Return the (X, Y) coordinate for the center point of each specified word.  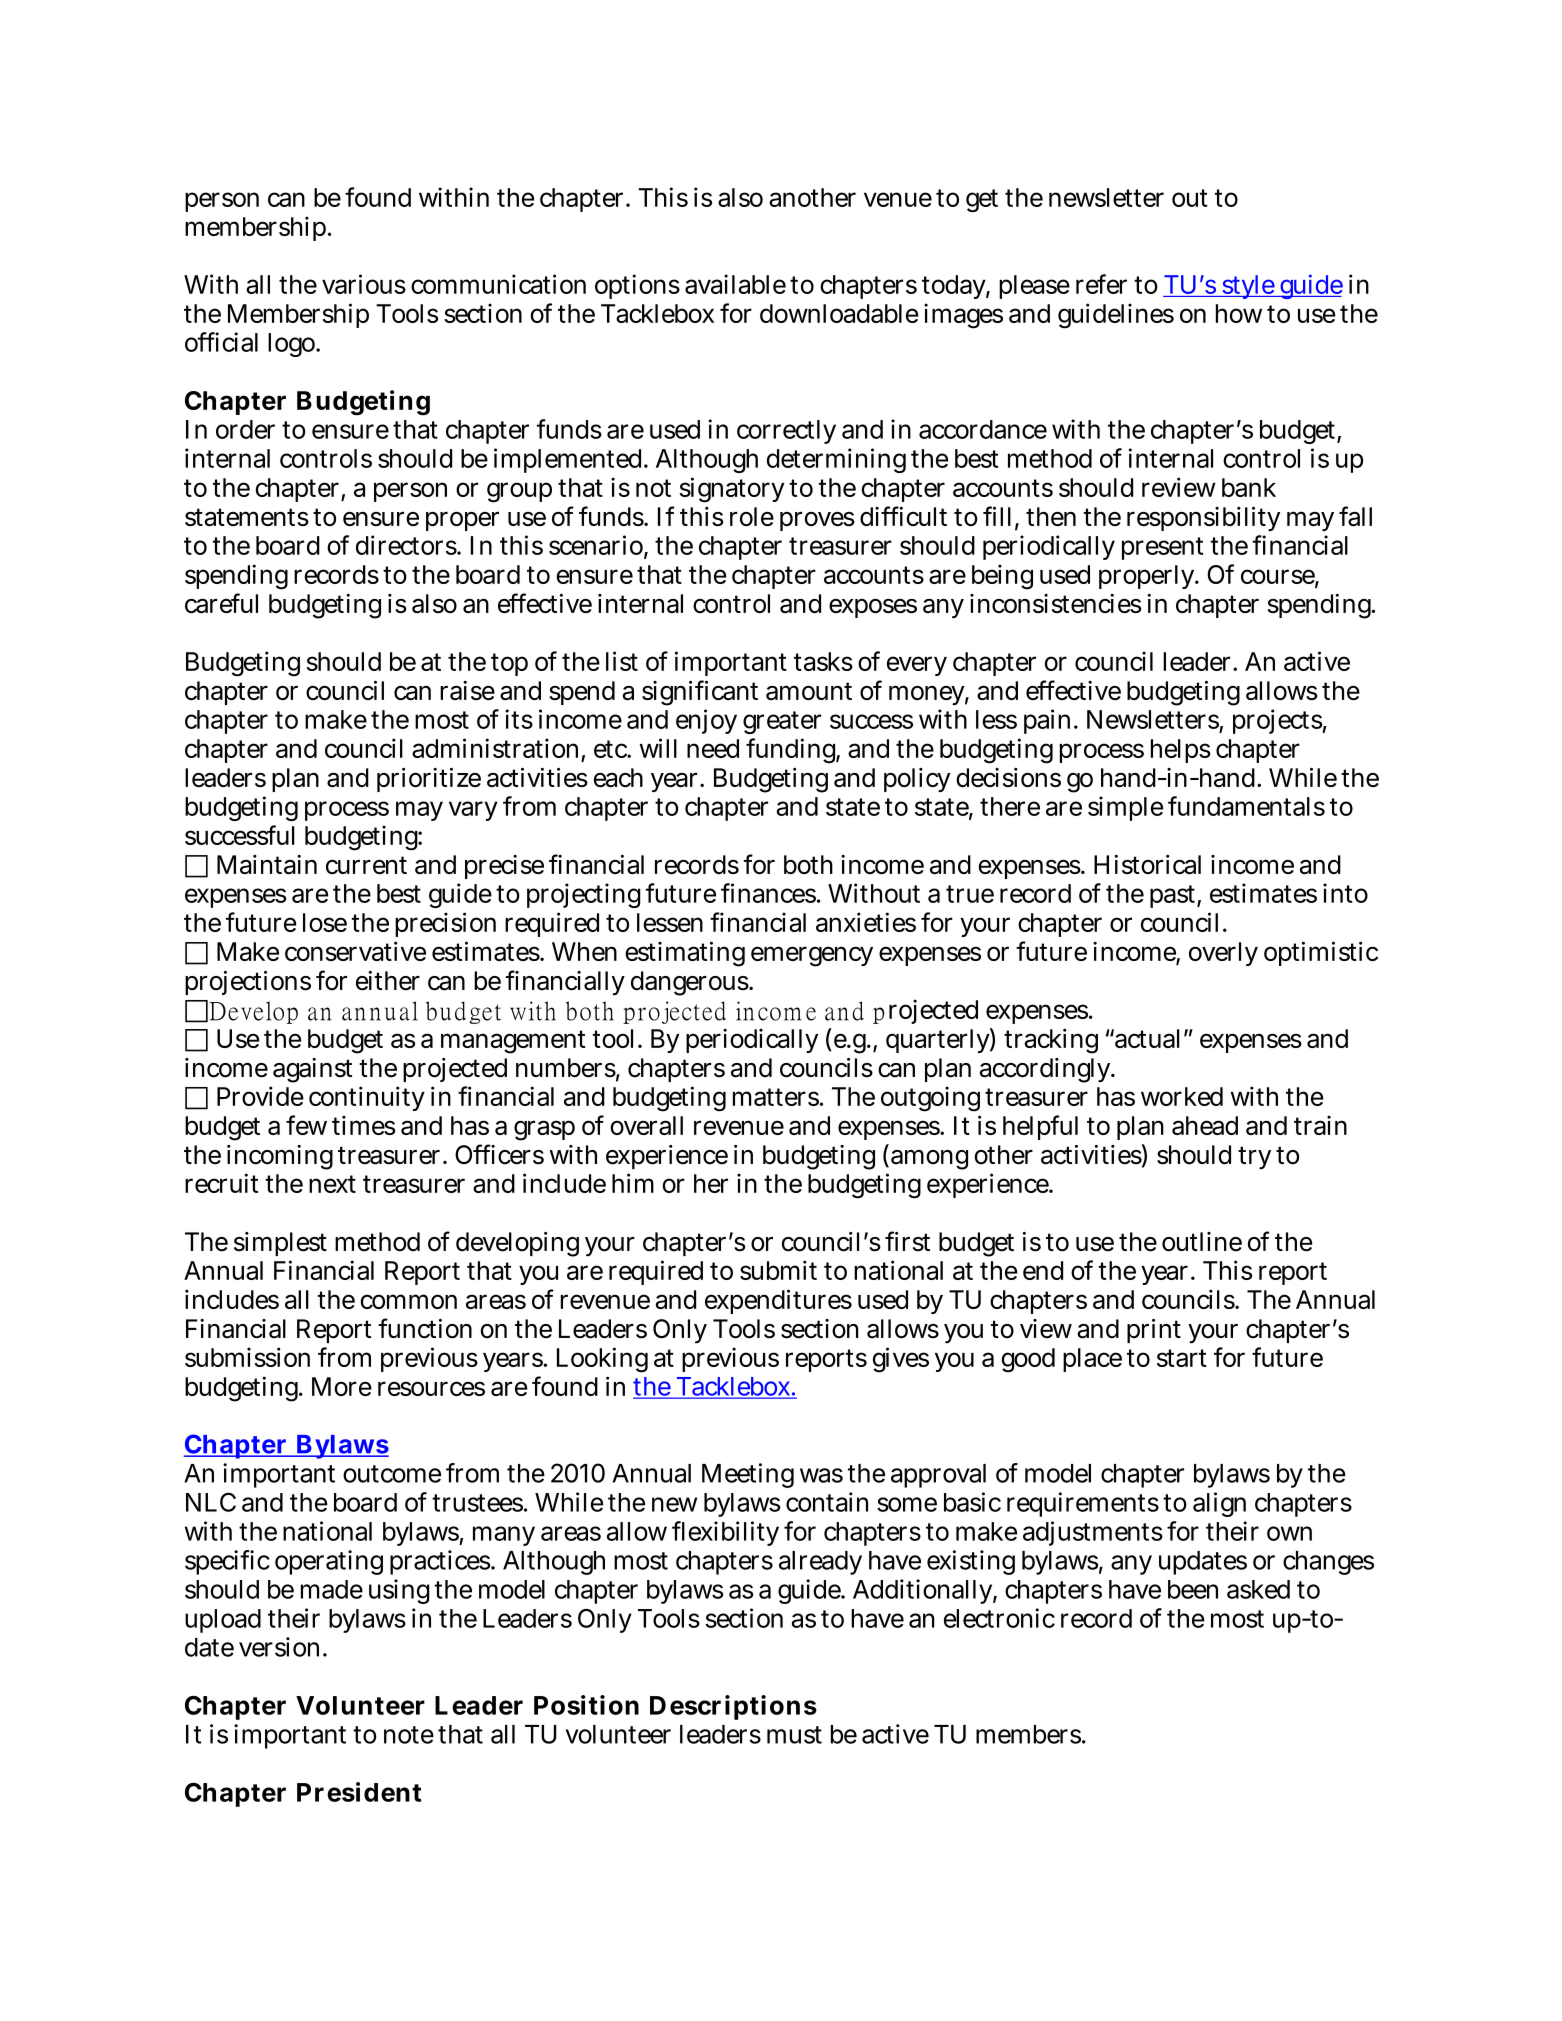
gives (901, 1360)
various (364, 284)
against (312, 1070)
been (1193, 1589)
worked (1182, 1096)
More (342, 1386)
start (1182, 1358)
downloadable (839, 313)
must (794, 1735)
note (409, 1735)
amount (809, 691)
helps (1181, 751)
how (1239, 313)
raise (467, 690)
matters (777, 1097)
